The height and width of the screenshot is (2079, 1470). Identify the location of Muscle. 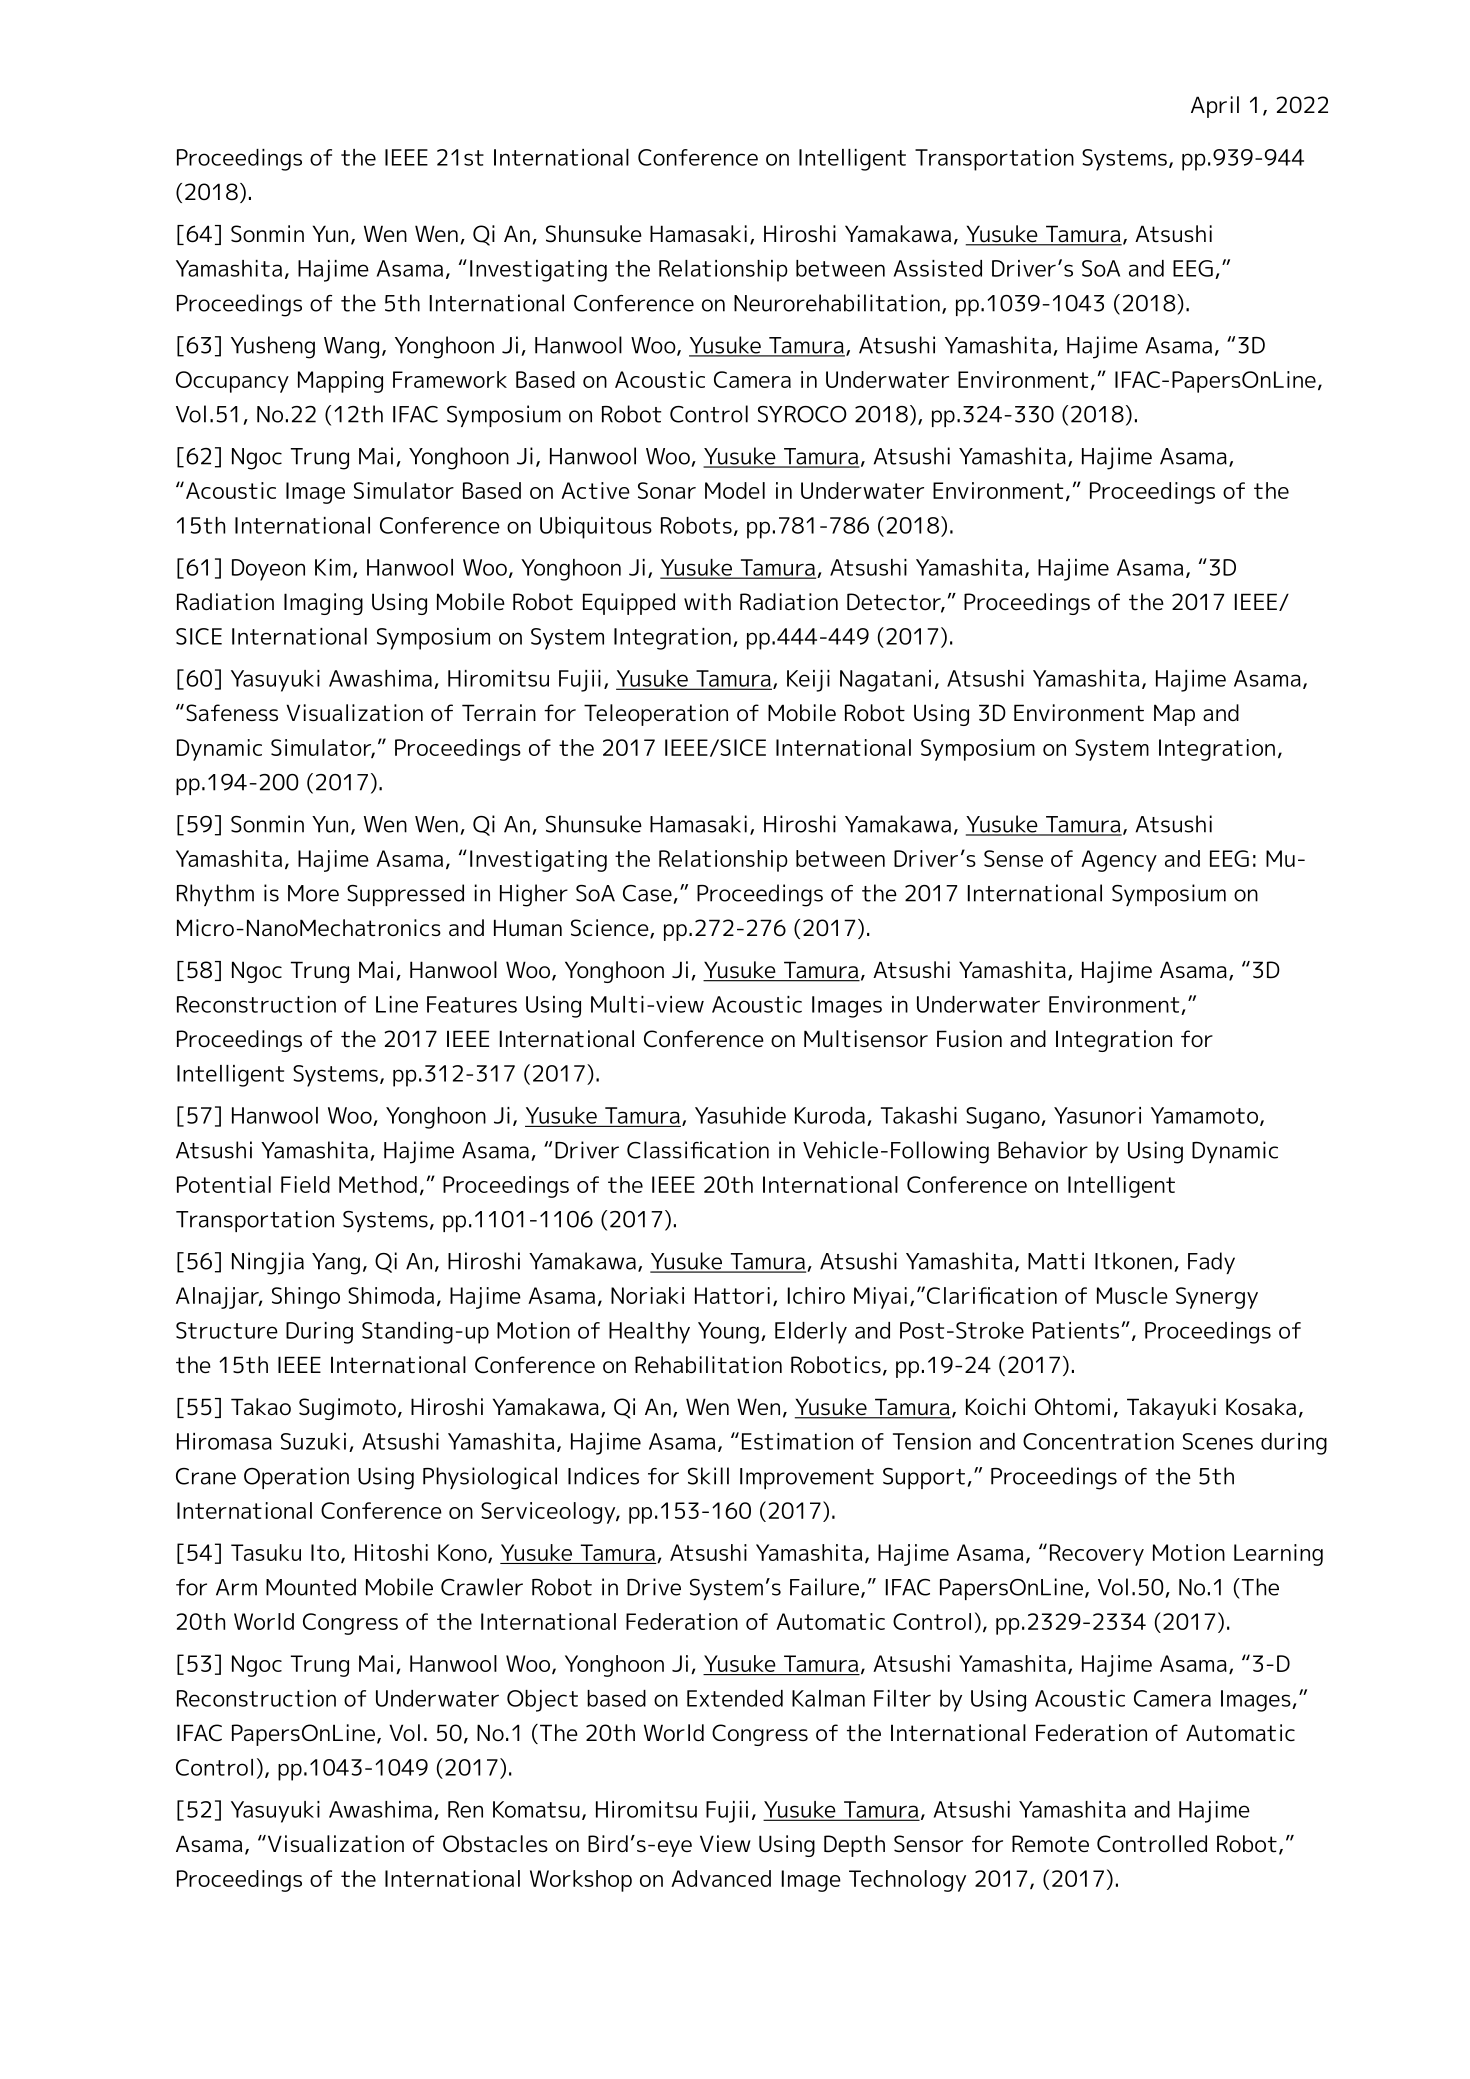
(1132, 1295).
